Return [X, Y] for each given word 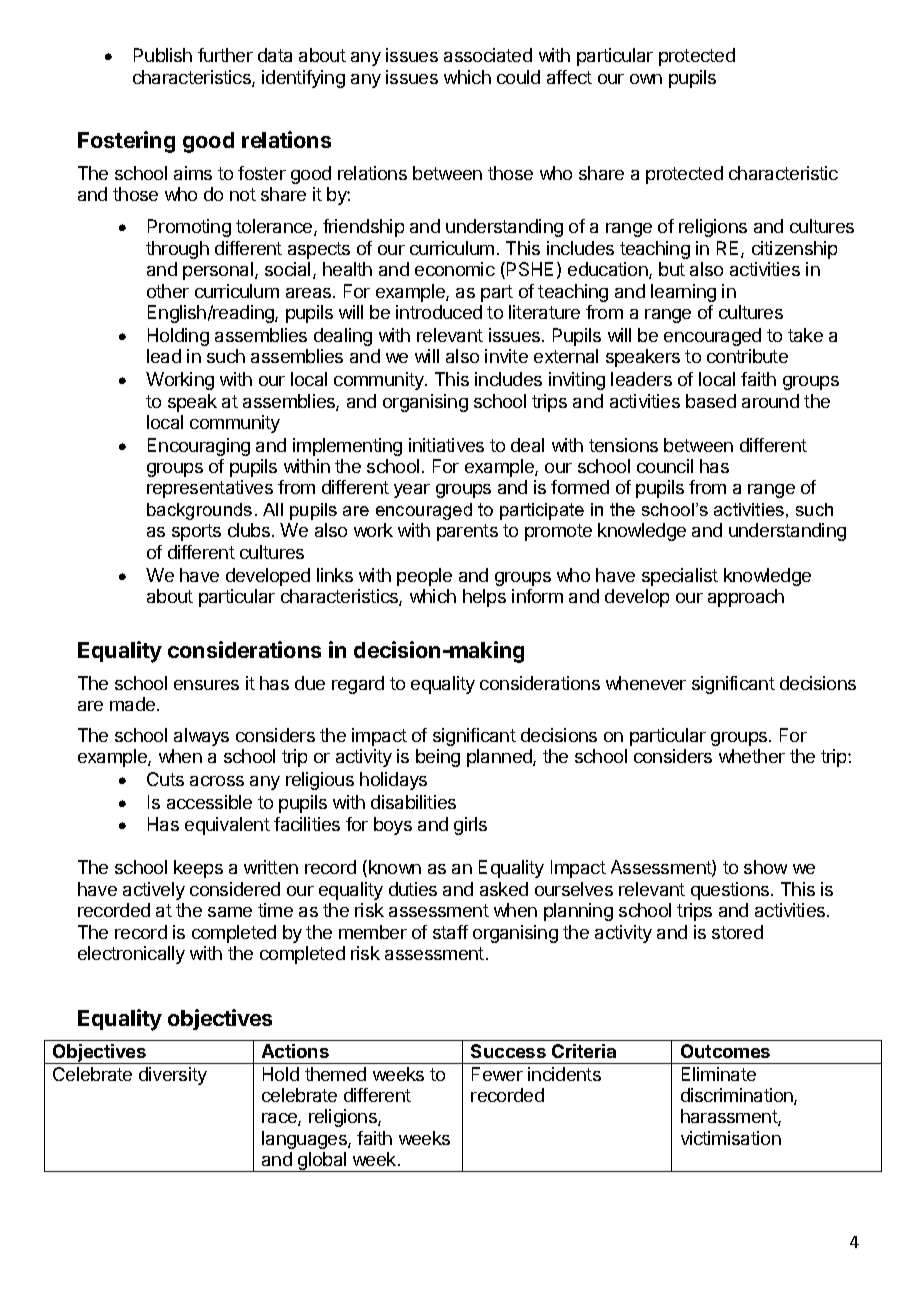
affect [569, 77]
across [217, 781]
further [225, 55]
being [438, 758]
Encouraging [199, 447]
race [280, 1119]
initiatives [446, 445]
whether [752, 756]
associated [488, 55]
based [711, 401]
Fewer [497, 1074]
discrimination [738, 1096]
